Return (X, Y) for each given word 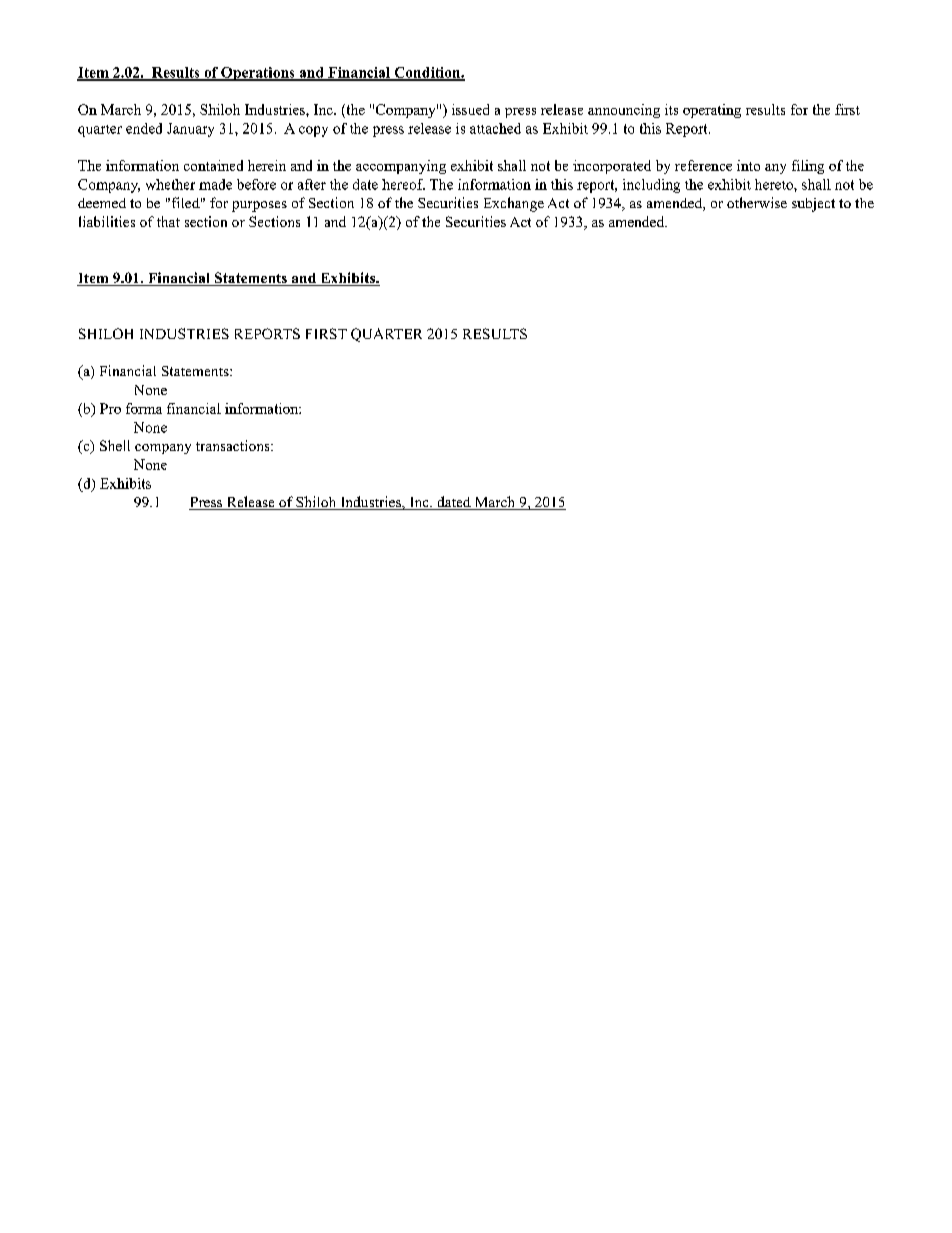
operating (712, 111)
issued (470, 109)
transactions (234, 445)
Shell (115, 445)
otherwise (757, 202)
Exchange (514, 204)
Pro (110, 408)
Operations (258, 74)
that (168, 221)
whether (170, 184)
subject (813, 205)
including (651, 186)
